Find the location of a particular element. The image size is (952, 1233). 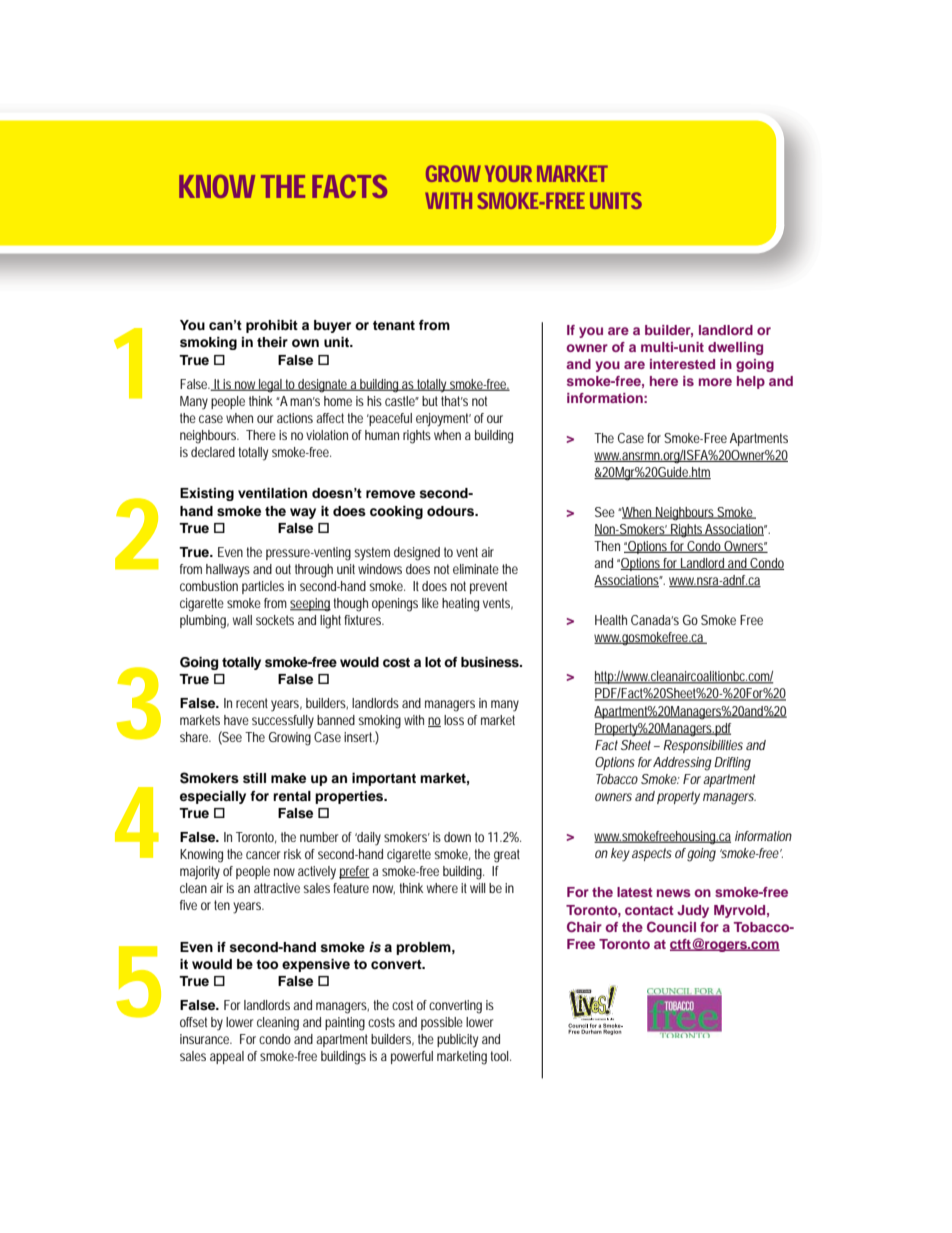

Then is located at coordinates (607, 546).
